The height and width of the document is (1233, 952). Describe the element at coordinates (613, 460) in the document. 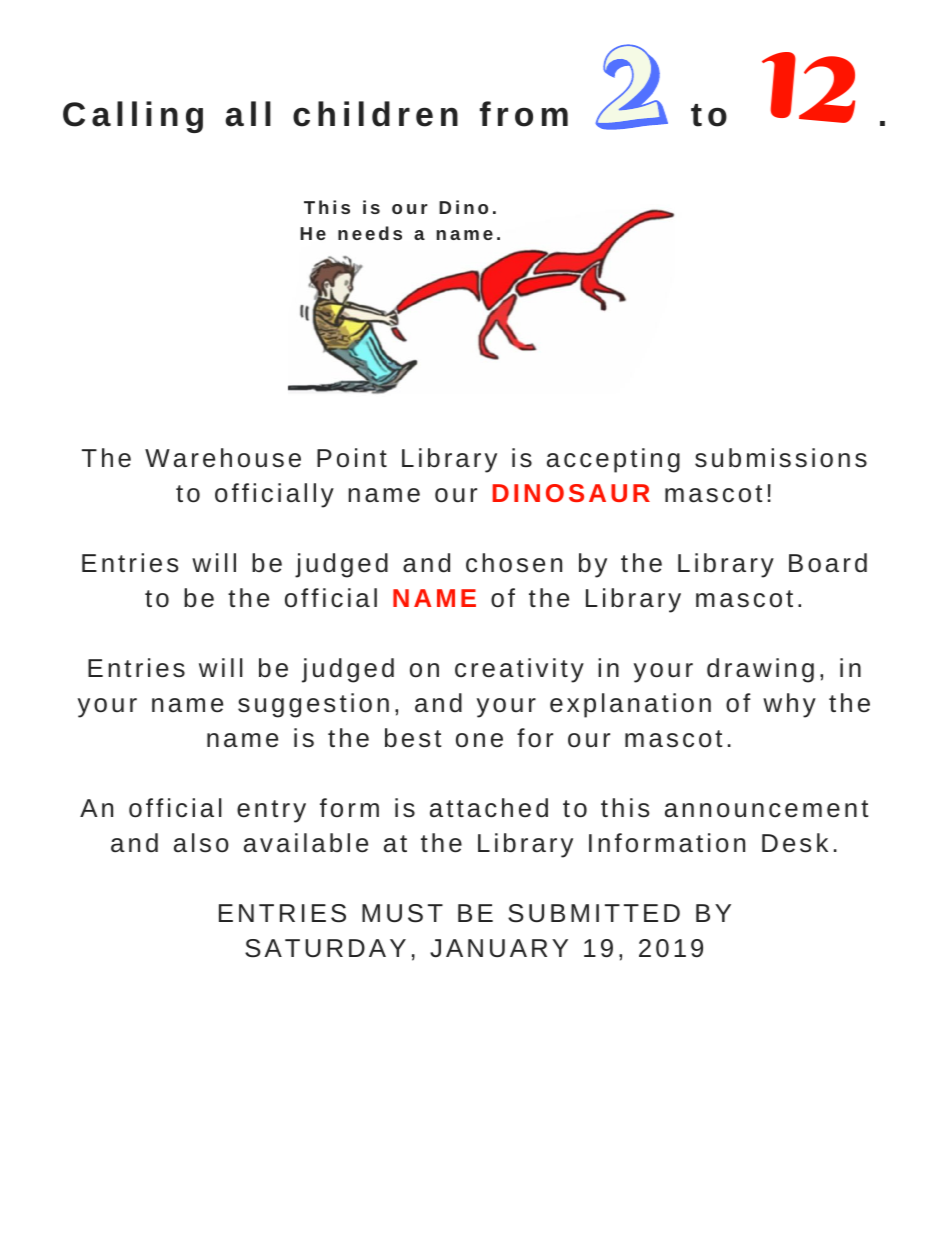

I see `accepting` at that location.
